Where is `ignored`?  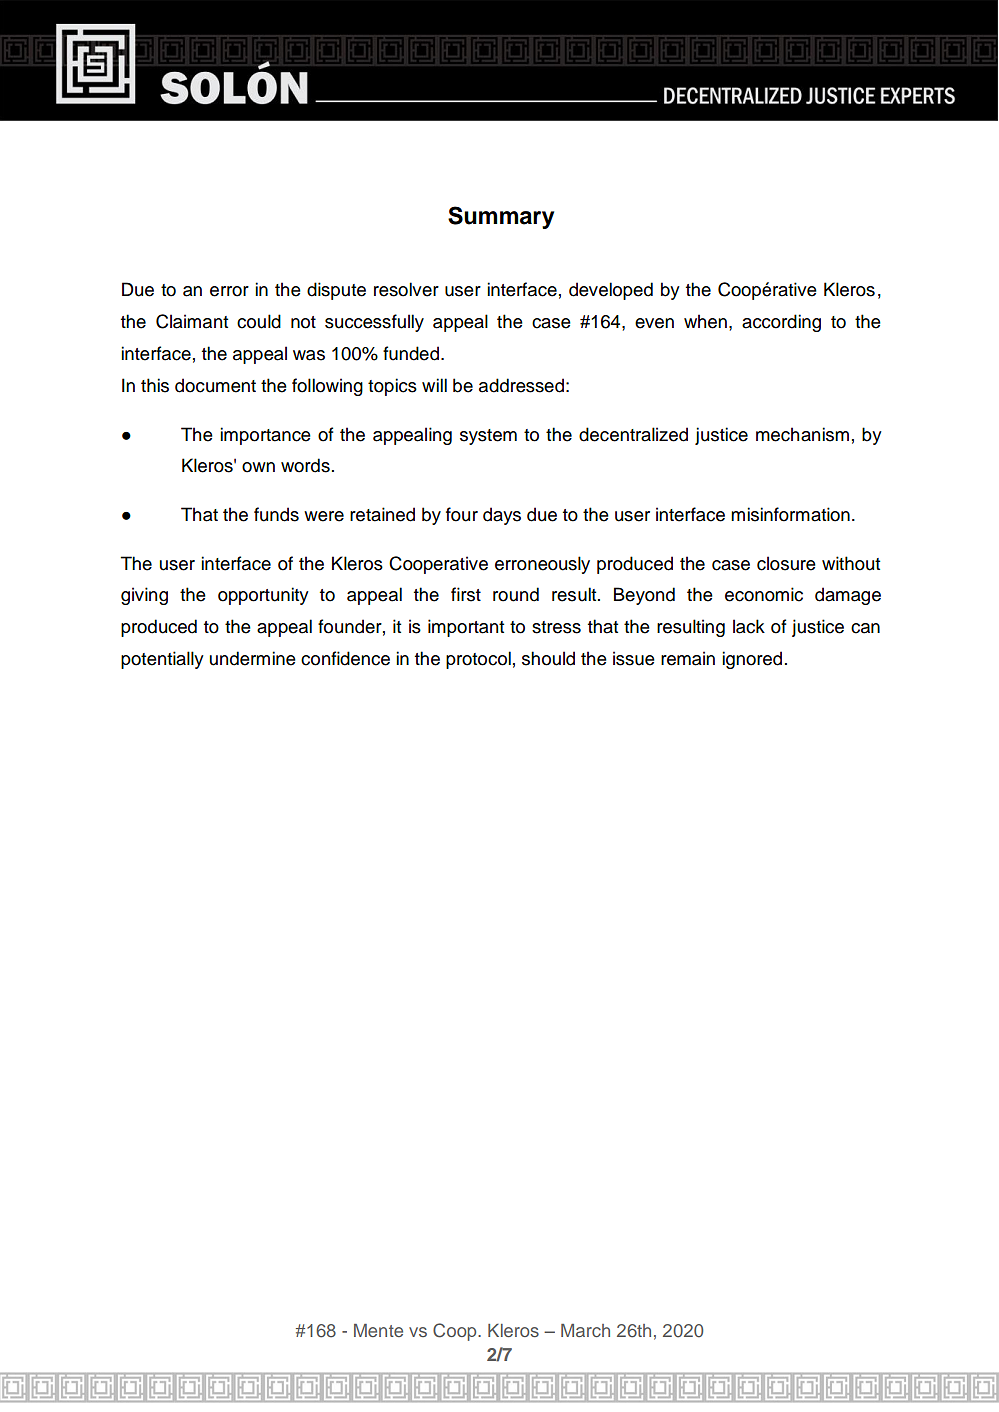
ignored is located at coordinates (752, 660).
